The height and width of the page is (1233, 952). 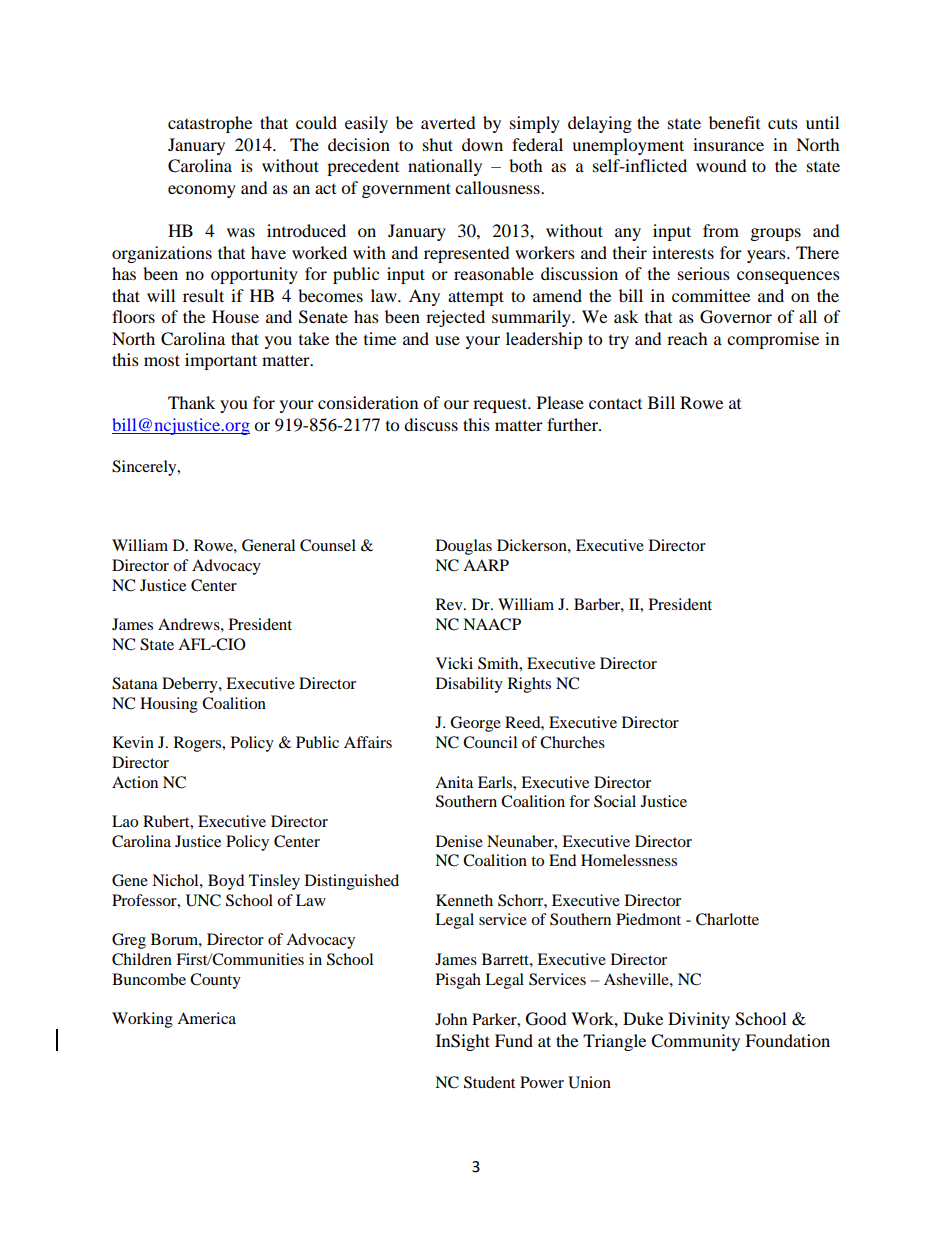 I want to click on catastrophe, so click(x=210, y=124).
